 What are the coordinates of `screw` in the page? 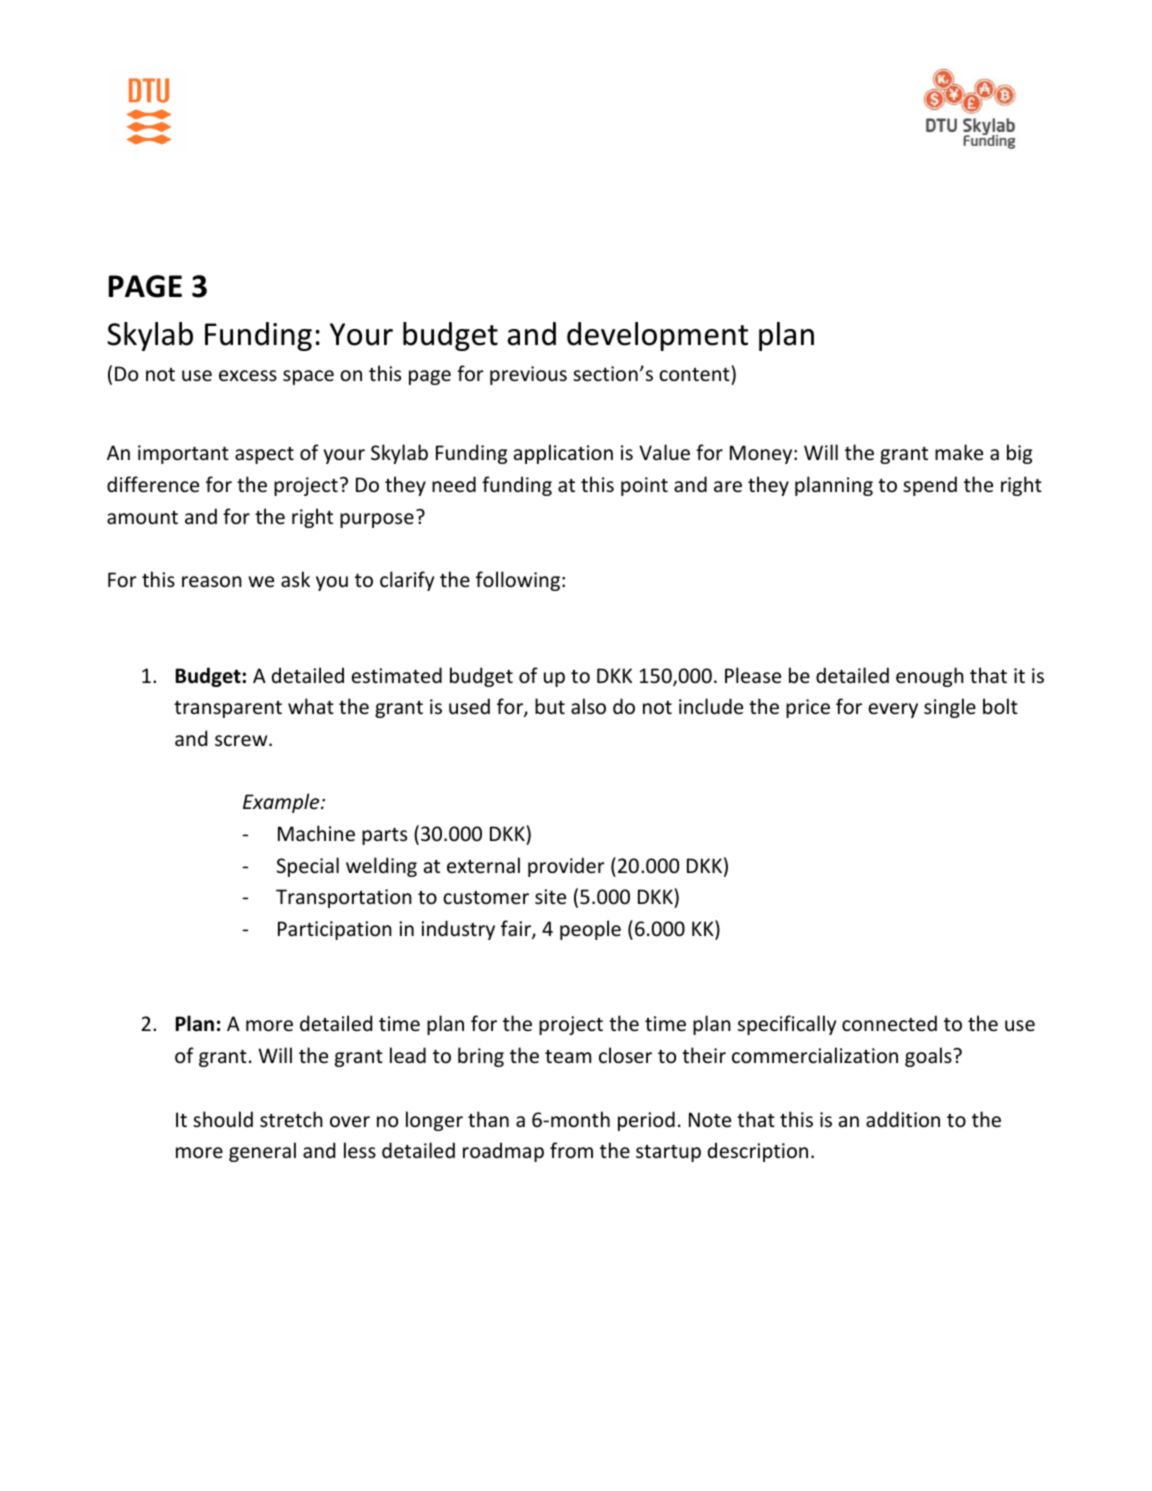 It's located at (242, 741).
